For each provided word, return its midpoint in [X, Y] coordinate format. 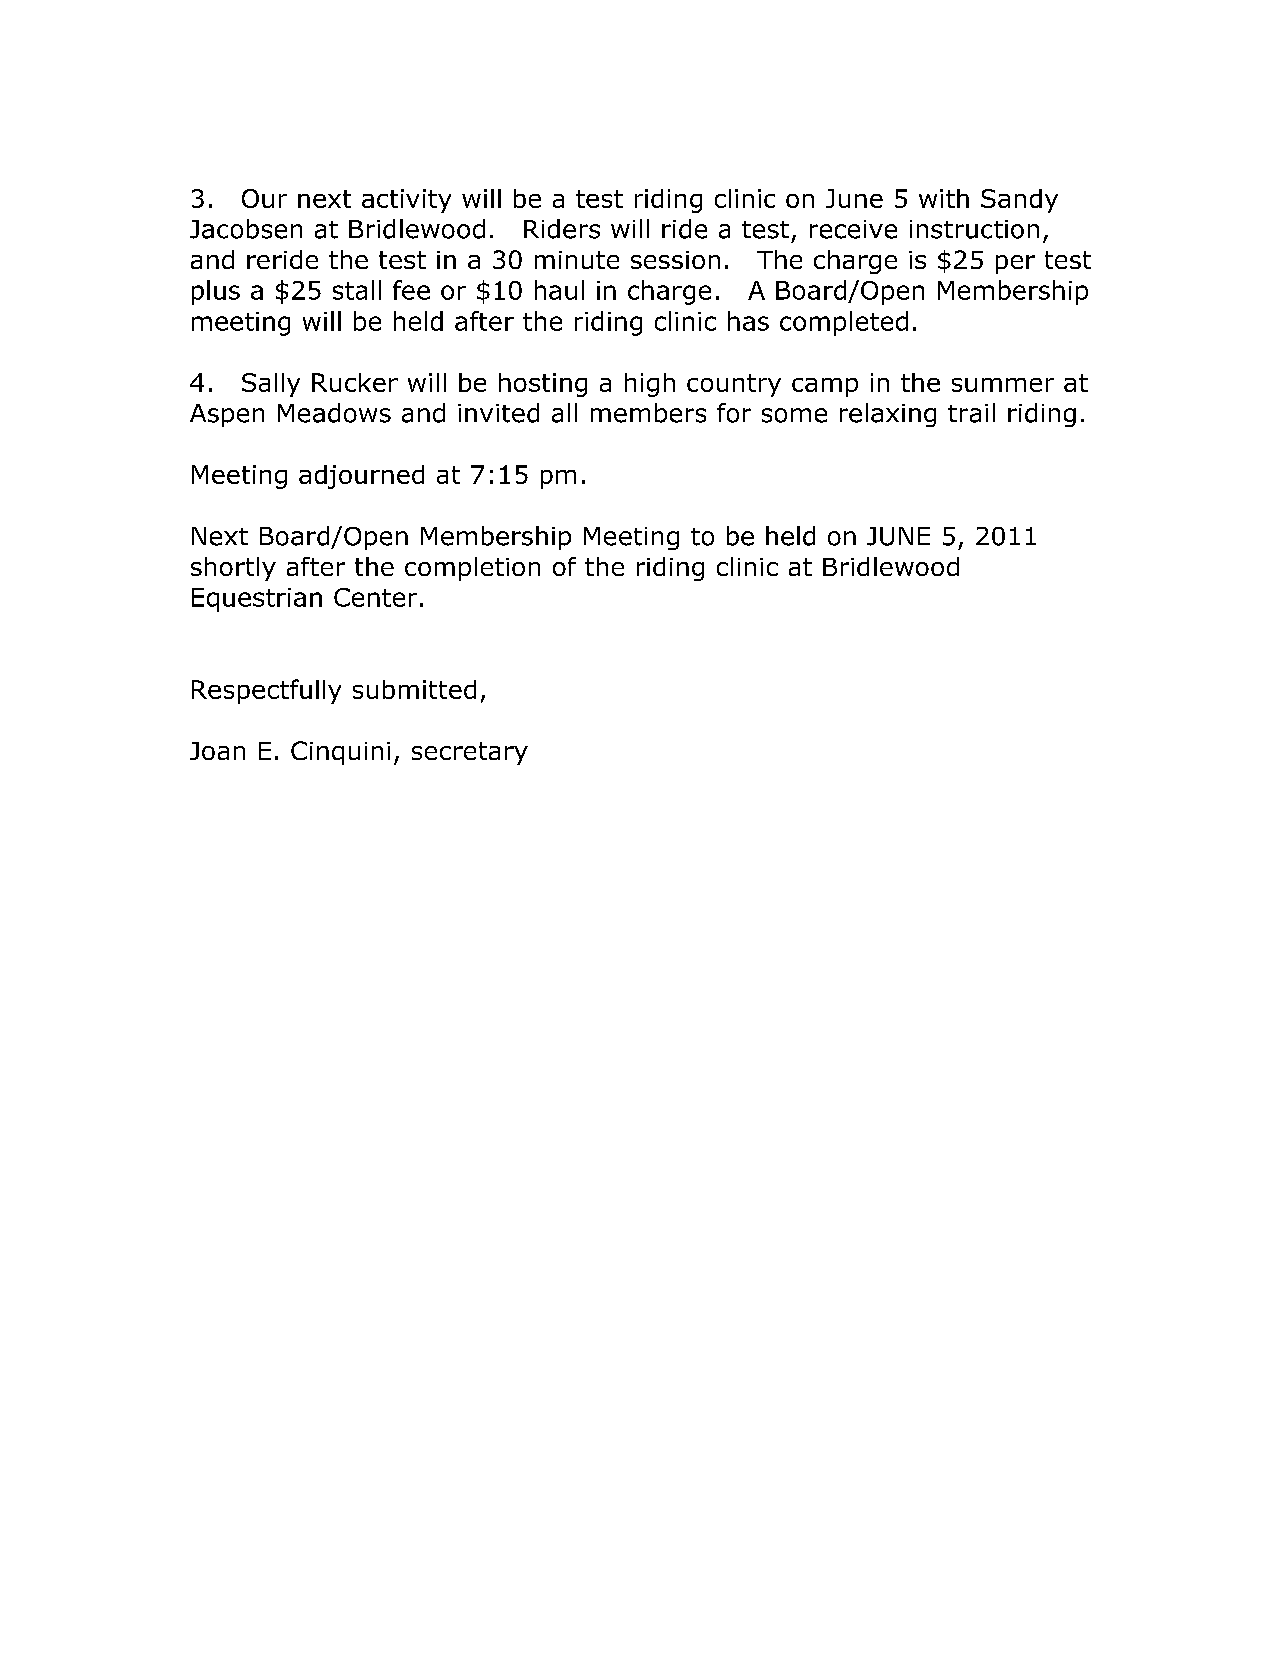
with [944, 198]
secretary [470, 753]
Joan [217, 751]
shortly [233, 569]
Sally [271, 385]
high [650, 385]
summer [1003, 385]
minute [577, 260]
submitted [414, 689]
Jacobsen [246, 229]
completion [472, 569]
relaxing [888, 415]
